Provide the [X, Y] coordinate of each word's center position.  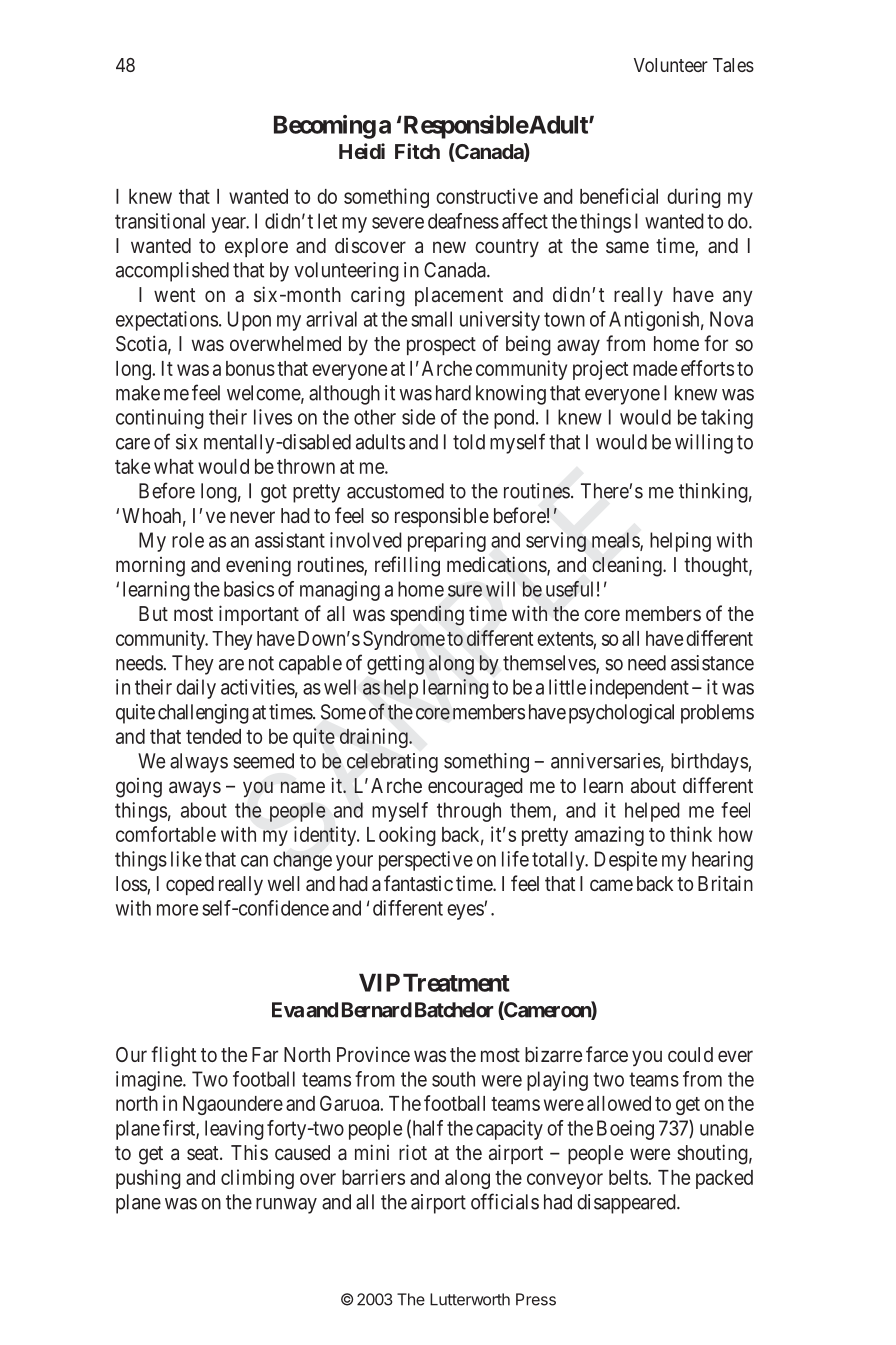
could [690, 1054]
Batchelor [454, 1010]
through [469, 812]
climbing [257, 1179]
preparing [447, 542]
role [188, 540]
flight [174, 1056]
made [655, 368]
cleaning [628, 566]
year [230, 225]
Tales [733, 65]
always [199, 763]
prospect [441, 346]
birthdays [710, 763]
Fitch [417, 151]
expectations [167, 321]
